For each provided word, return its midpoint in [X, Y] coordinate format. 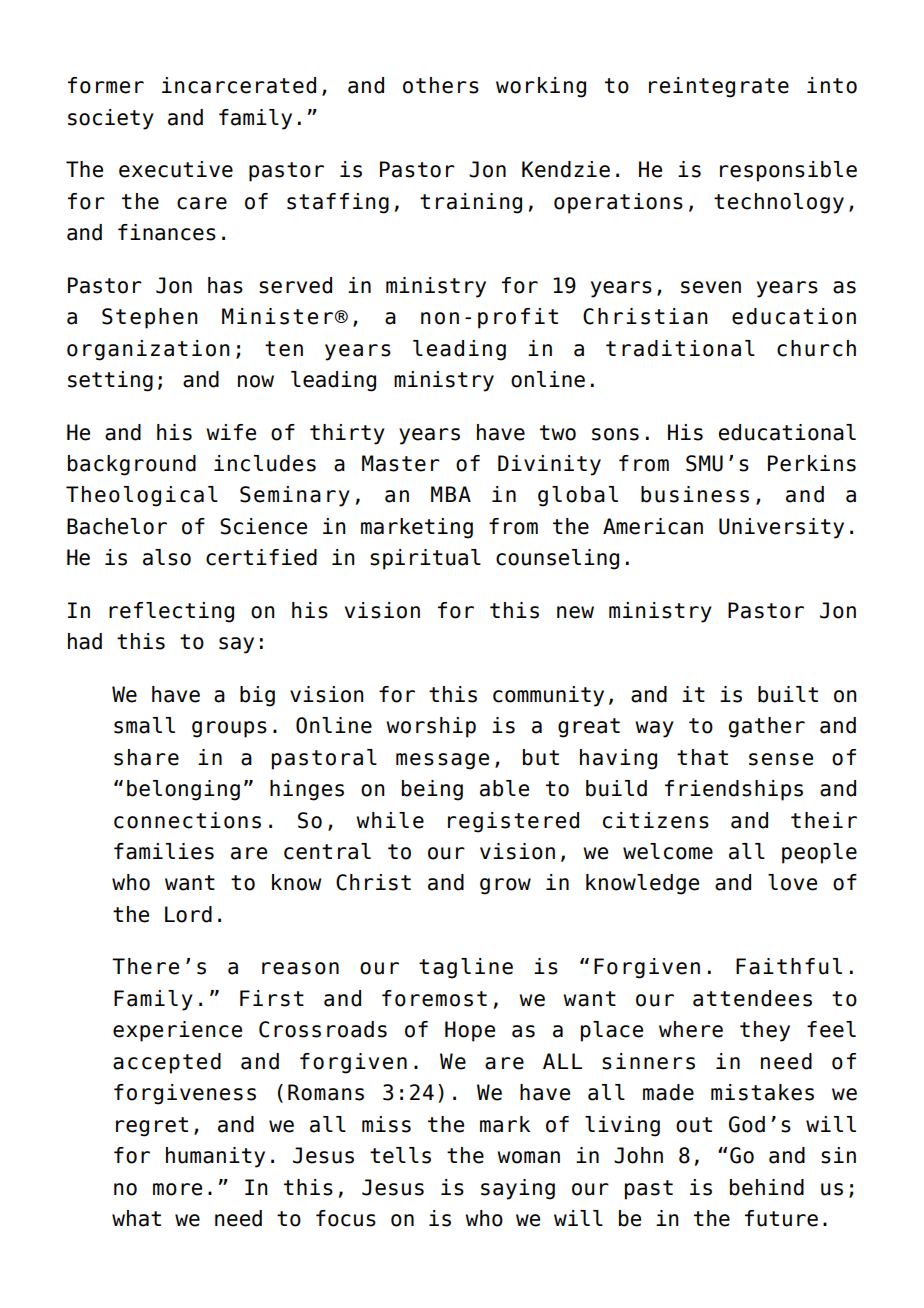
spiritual [425, 559]
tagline [466, 968]
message [442, 761]
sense [781, 759]
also [167, 557]
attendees [752, 998]
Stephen [150, 318]
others [441, 85]
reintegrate [719, 87]
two [558, 433]
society [111, 119]
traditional [680, 348]
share [146, 757]
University [781, 528]
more [177, 1189]
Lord [188, 914]
